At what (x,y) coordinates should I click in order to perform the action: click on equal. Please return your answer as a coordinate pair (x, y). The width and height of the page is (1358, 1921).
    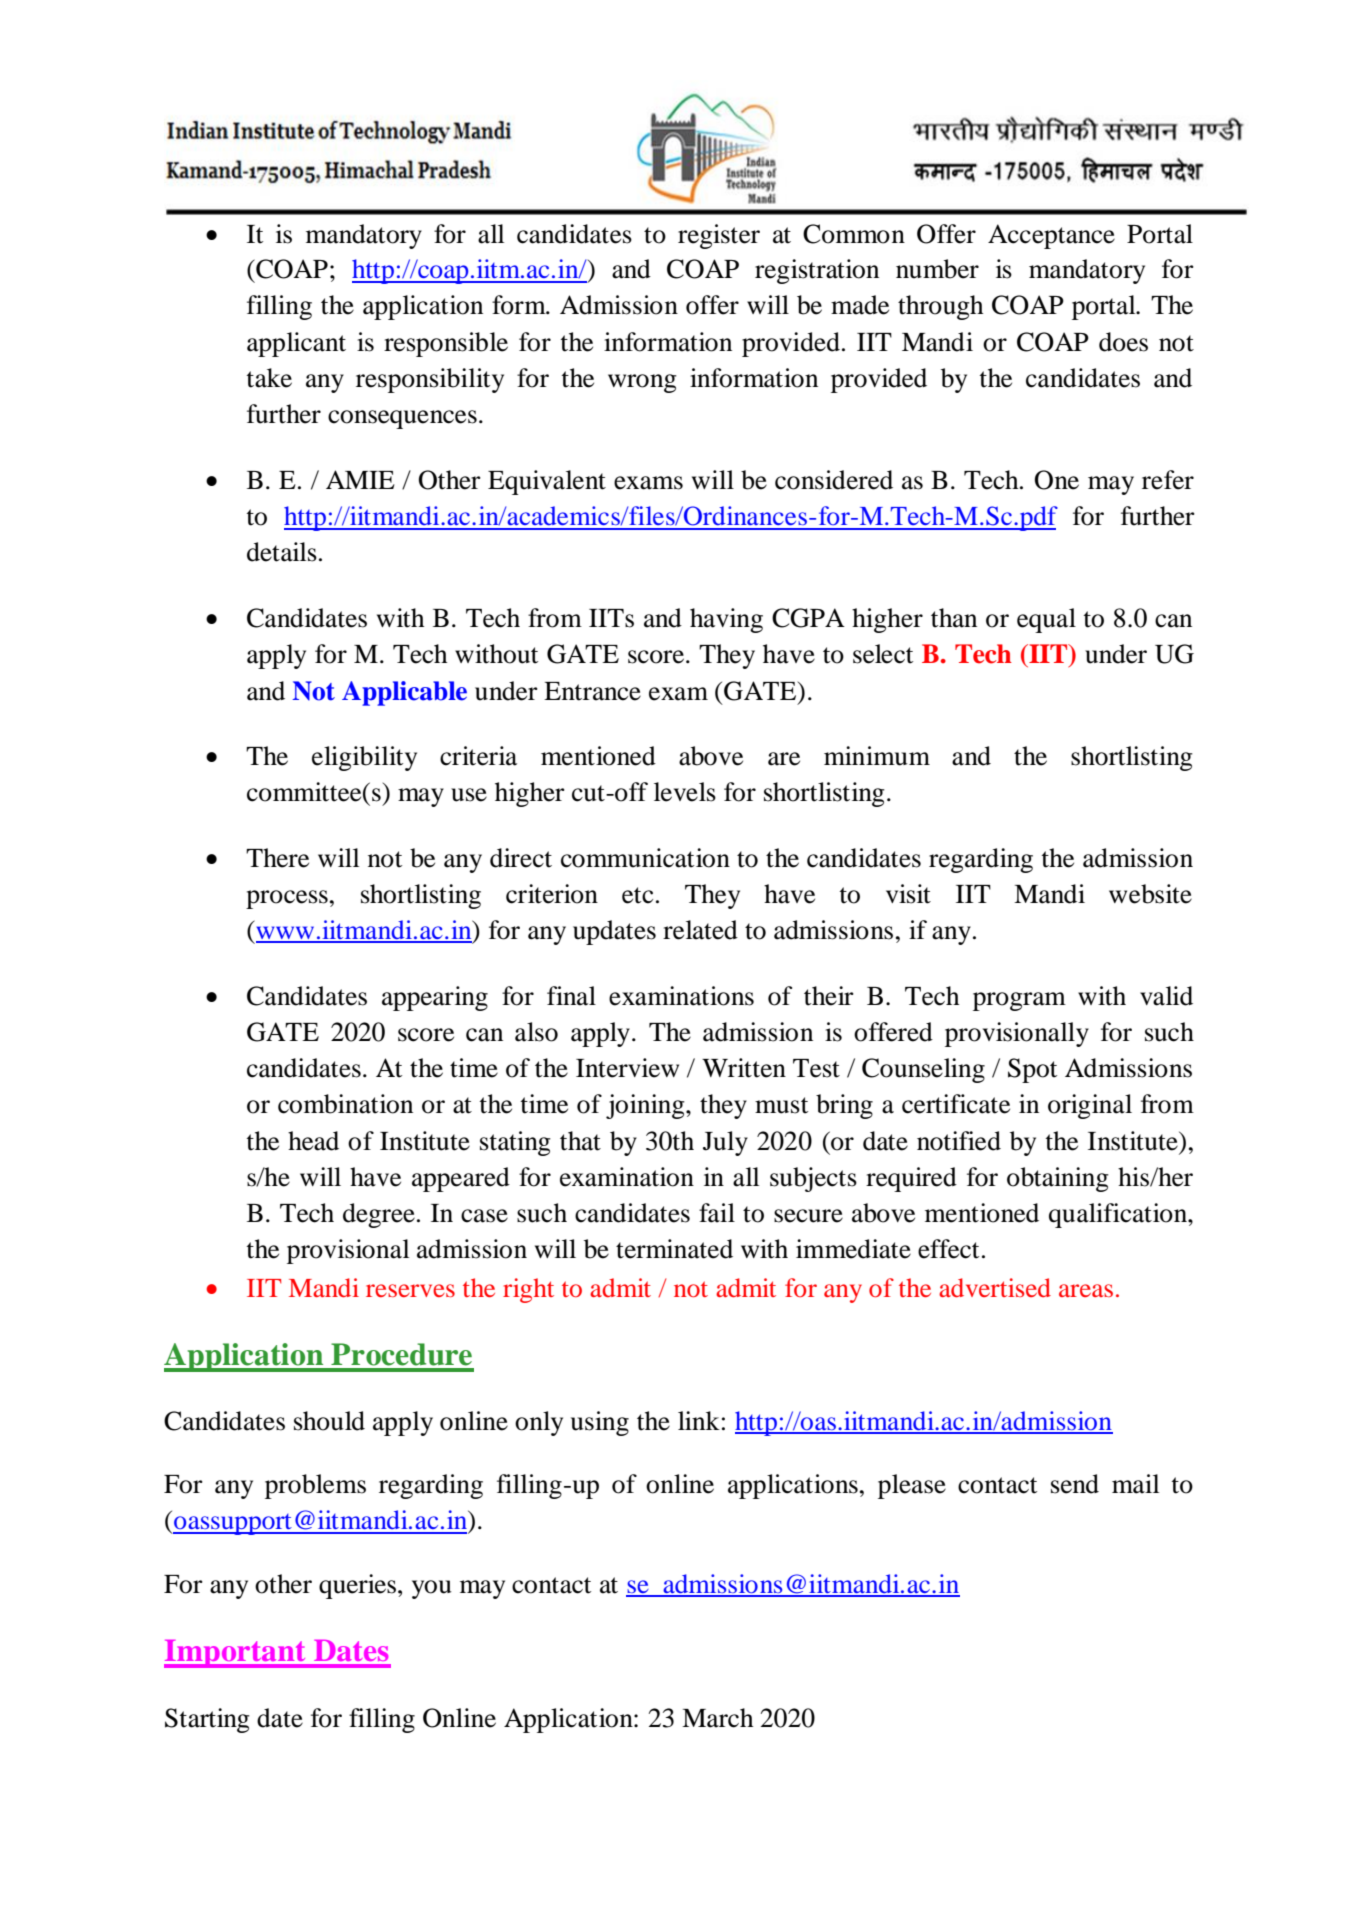
    Looking at the image, I should click on (1046, 620).
